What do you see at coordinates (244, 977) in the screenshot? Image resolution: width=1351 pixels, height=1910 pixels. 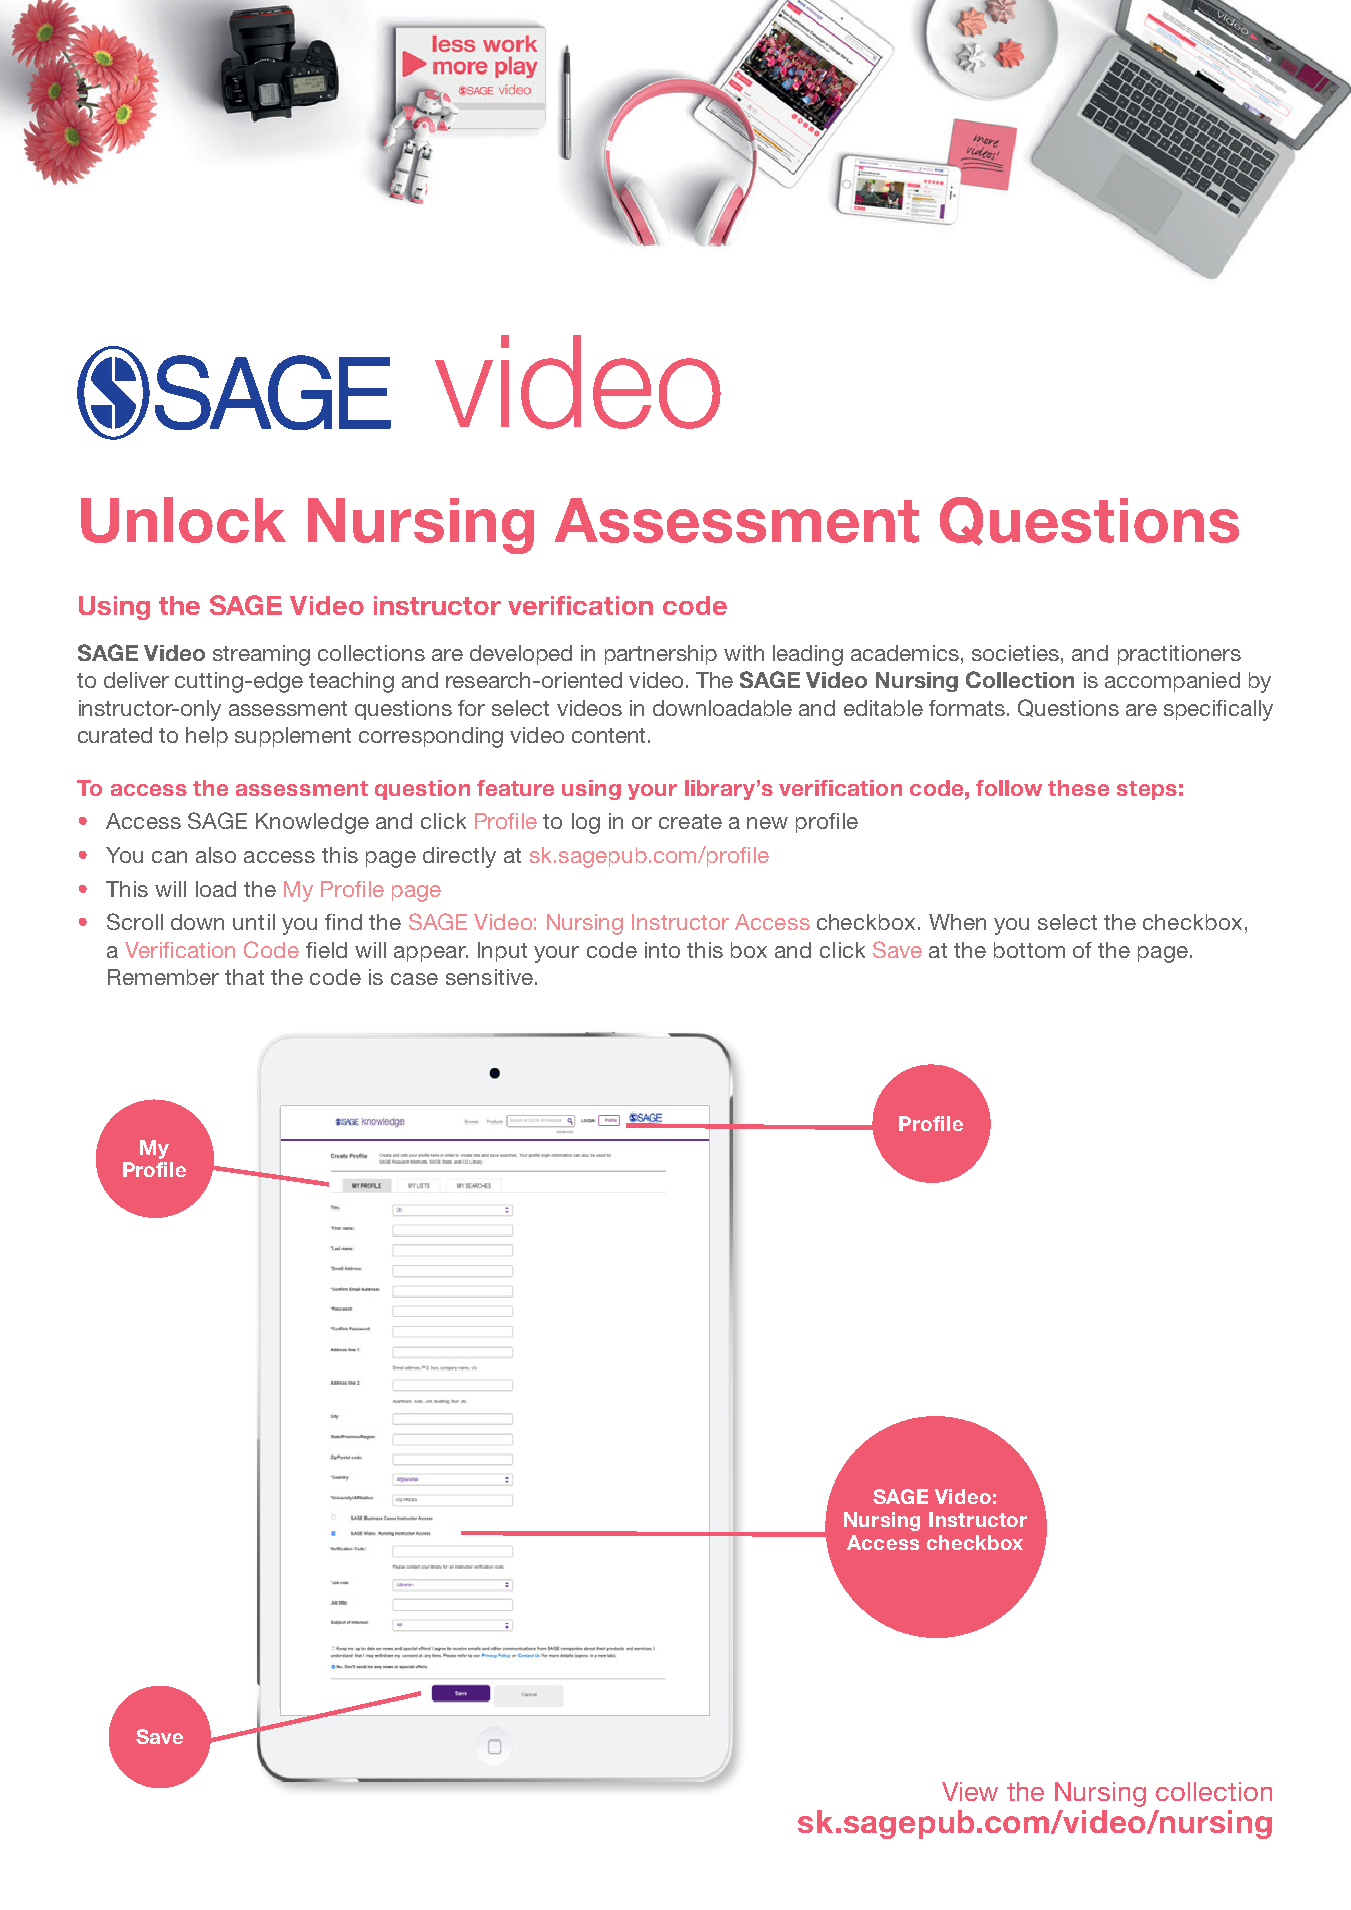 I see `that` at bounding box center [244, 977].
